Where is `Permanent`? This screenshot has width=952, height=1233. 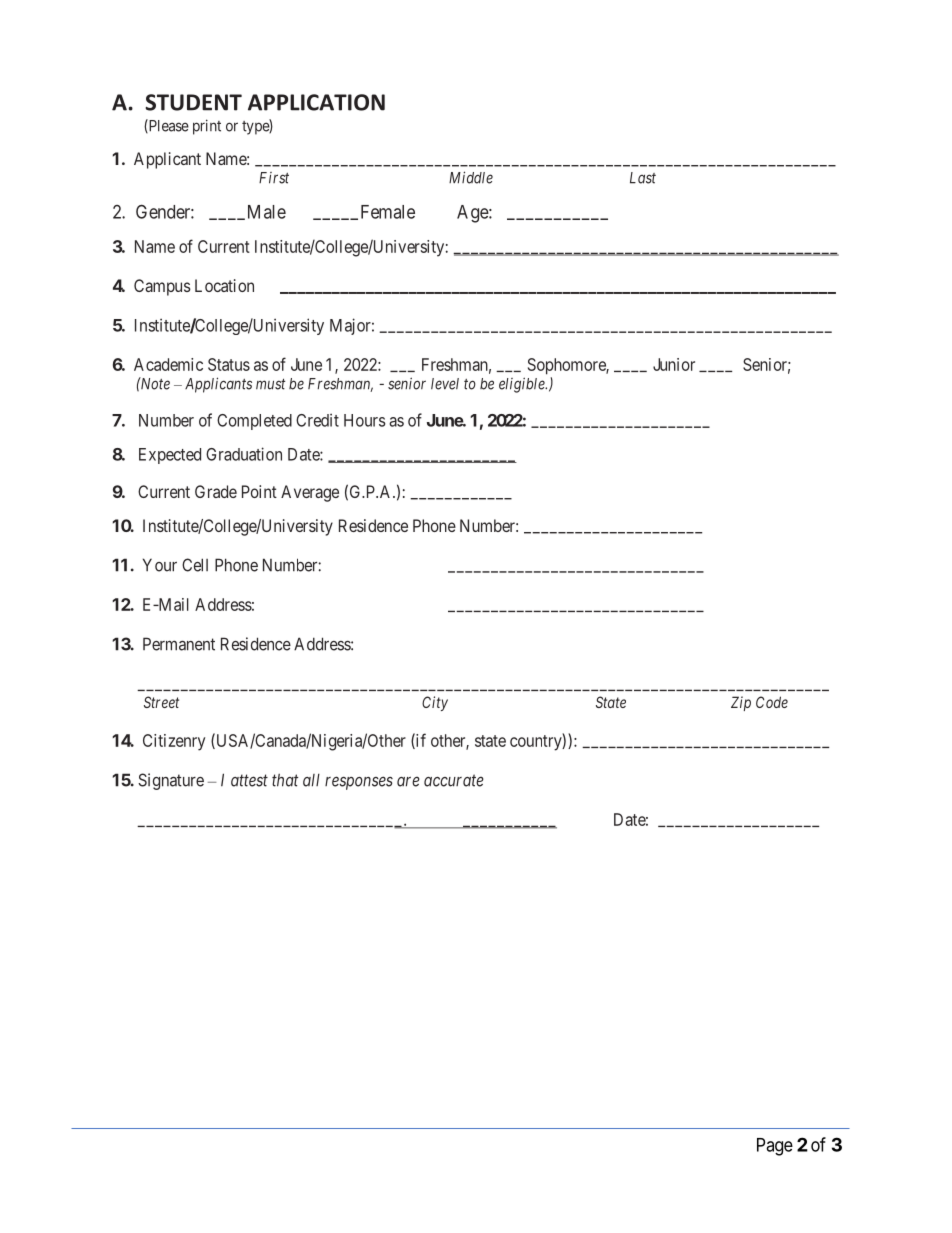 Permanent is located at coordinates (179, 644).
